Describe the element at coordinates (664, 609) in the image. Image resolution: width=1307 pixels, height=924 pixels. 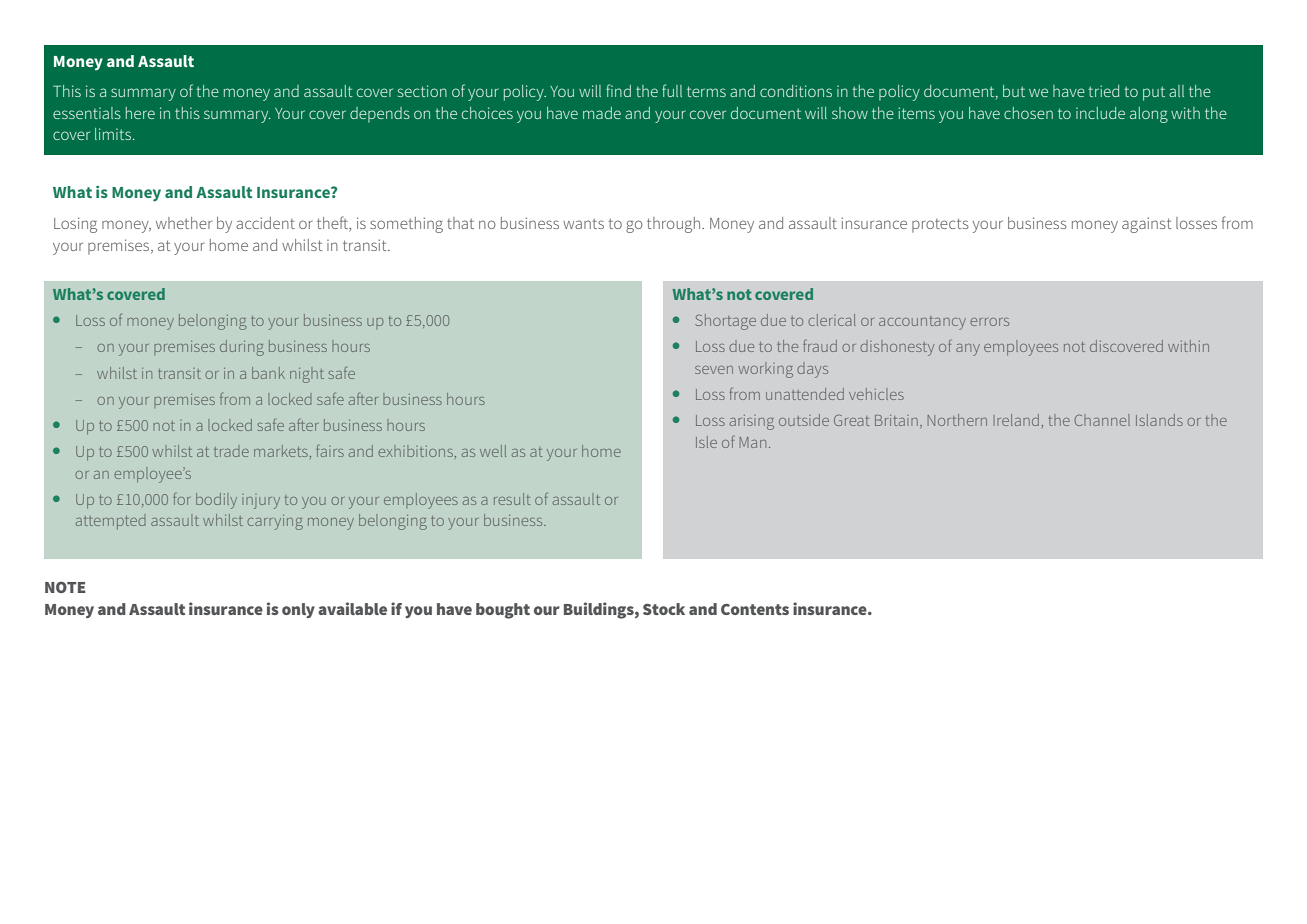
I see `Stock` at that location.
